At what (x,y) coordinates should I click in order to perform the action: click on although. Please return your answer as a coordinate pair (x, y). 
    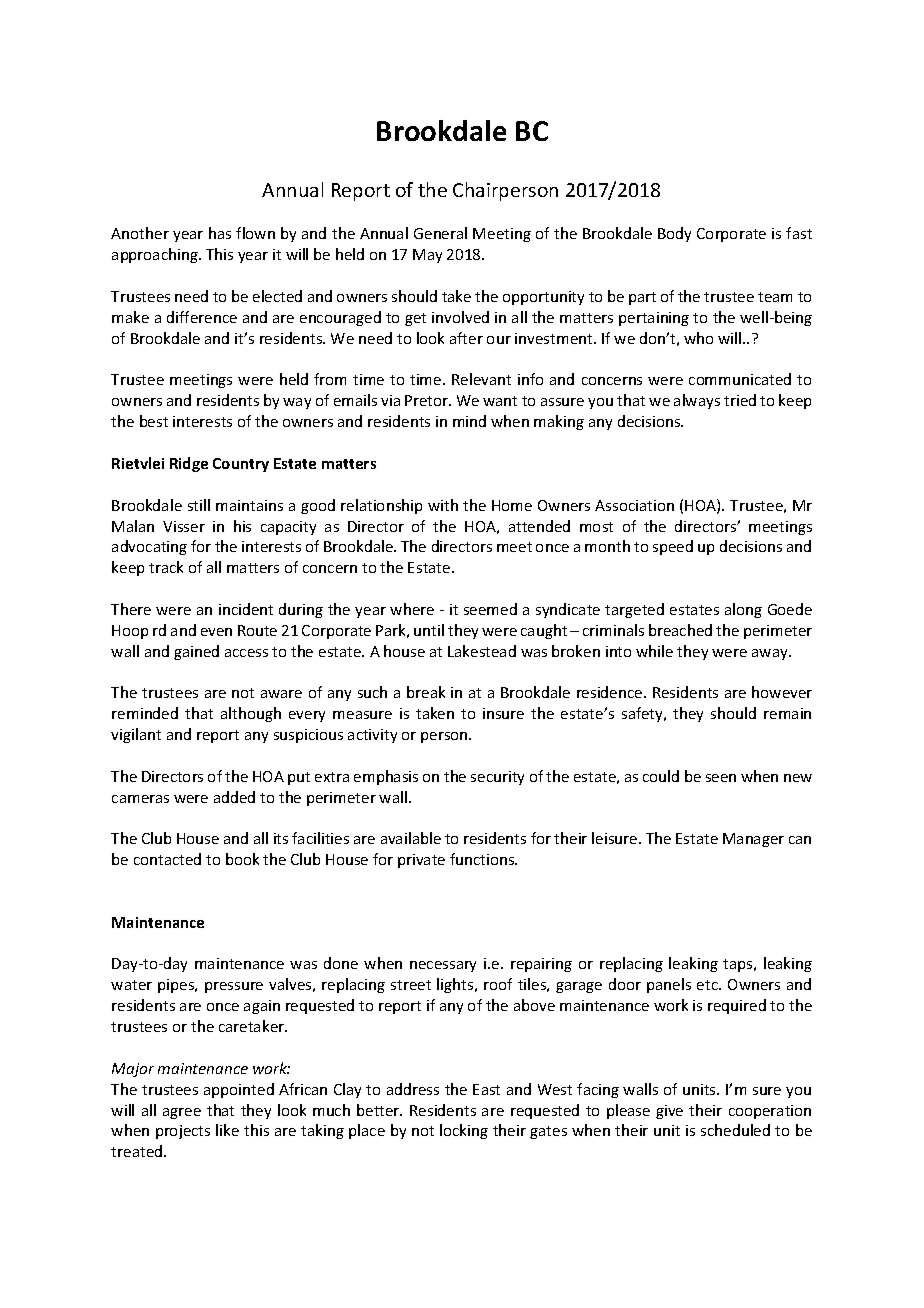
    Looking at the image, I should click on (251, 714).
